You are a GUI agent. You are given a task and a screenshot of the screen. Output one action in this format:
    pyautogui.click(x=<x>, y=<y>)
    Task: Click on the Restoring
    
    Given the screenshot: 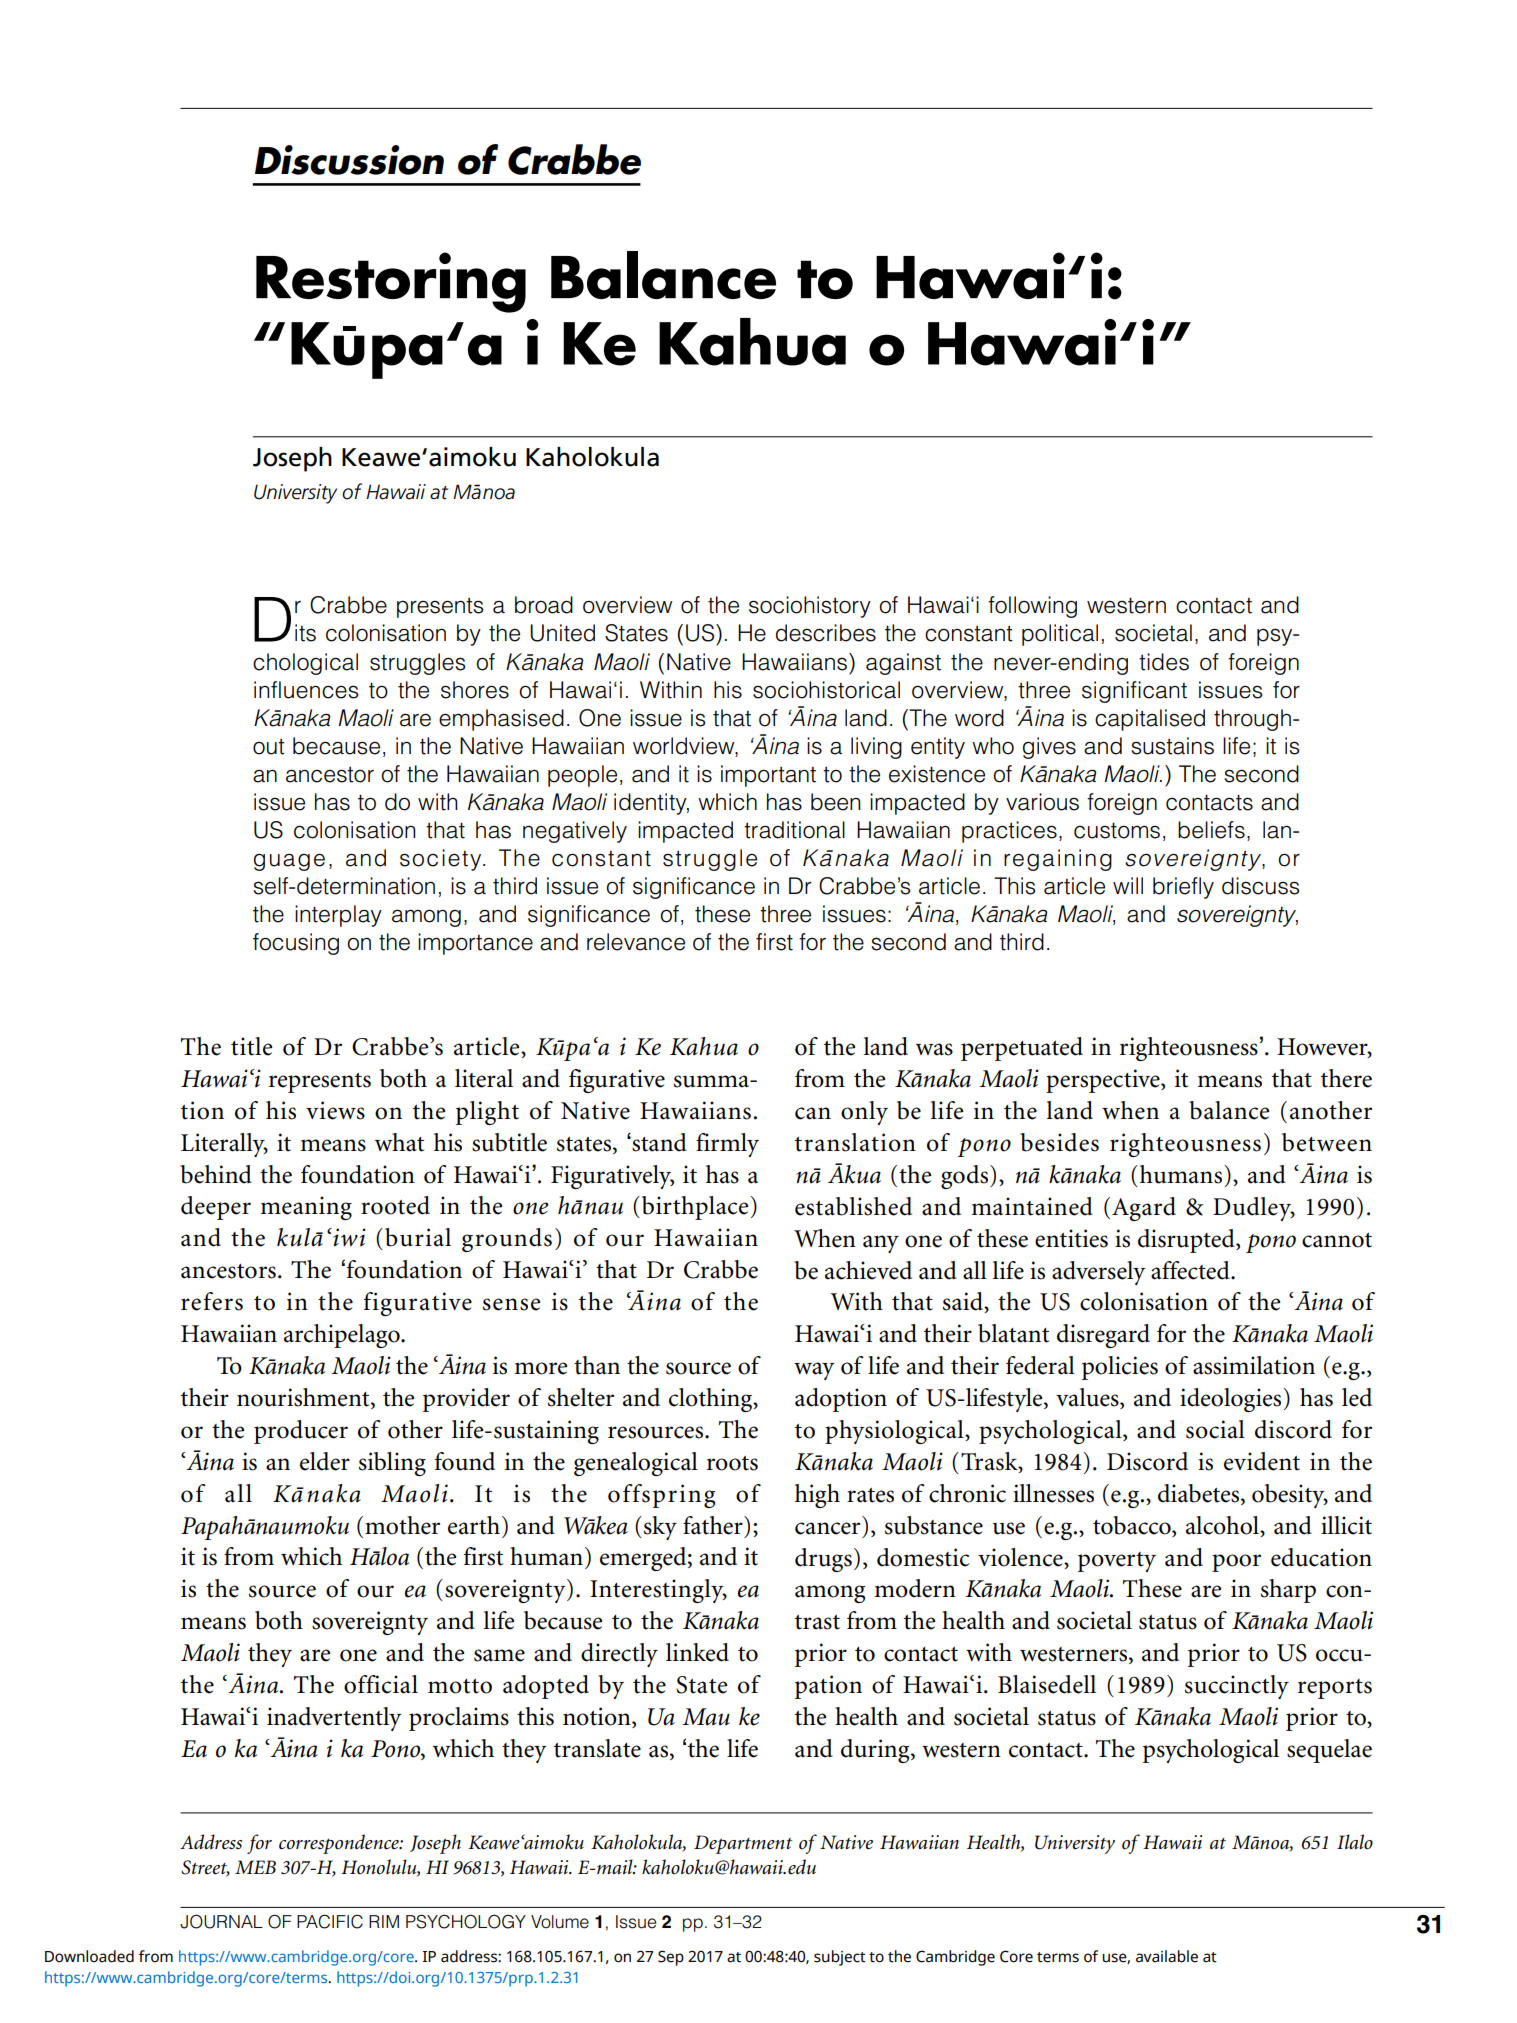 What is the action you would take?
    pyautogui.click(x=391, y=282)
